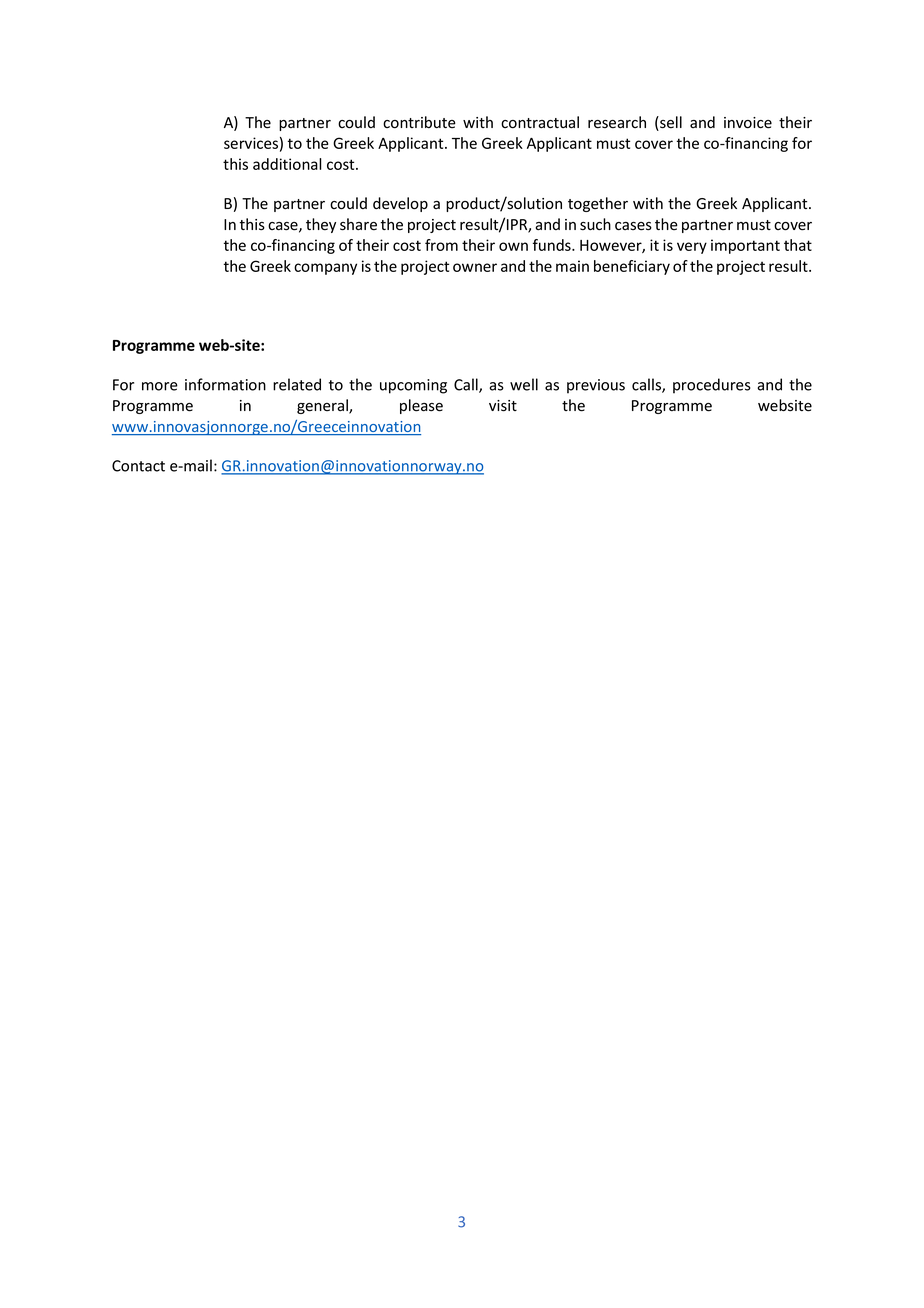  I want to click on visit, so click(503, 406).
